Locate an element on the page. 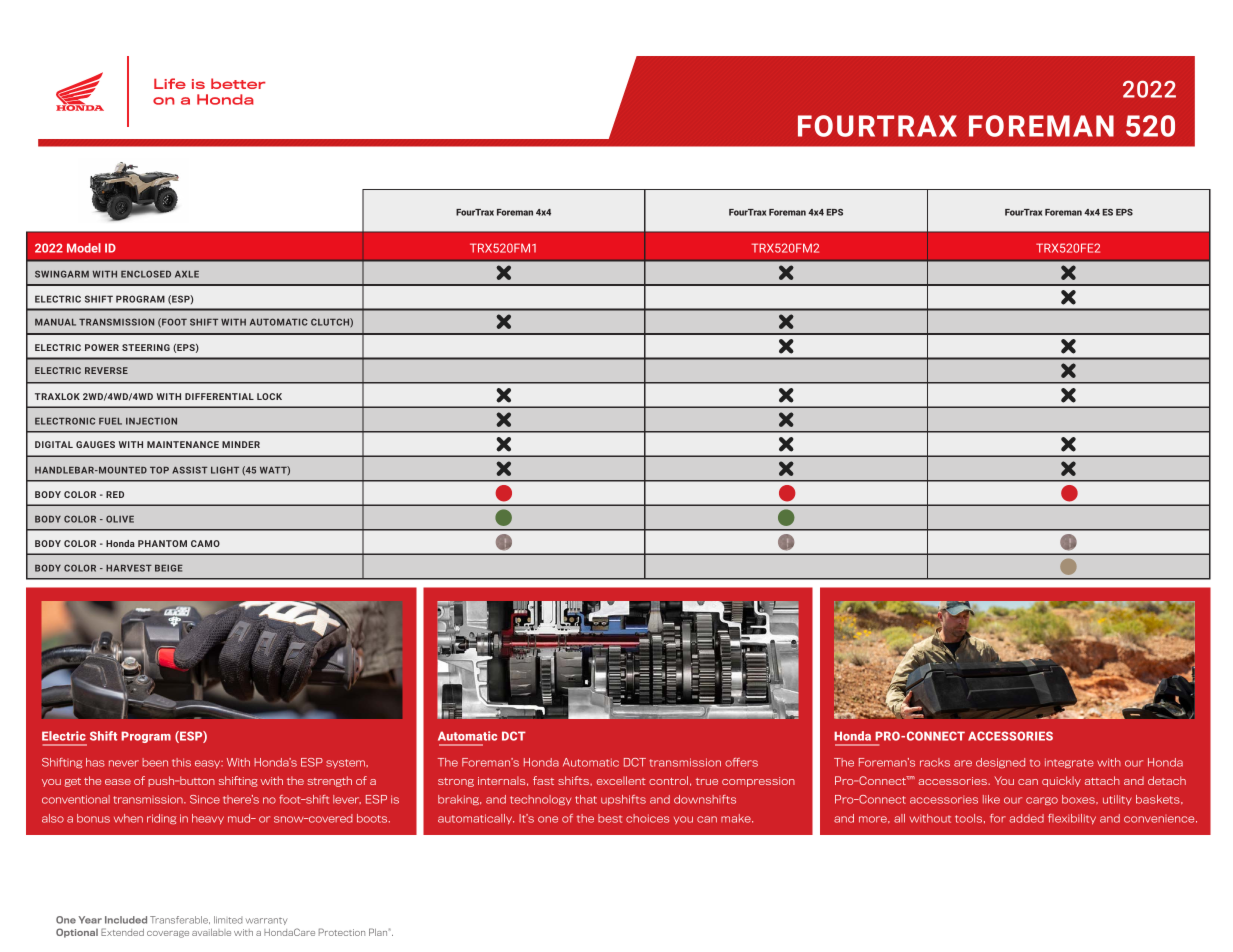 Image resolution: width=1233 pixels, height=952 pixels. integrate is located at coordinates (1069, 763).
